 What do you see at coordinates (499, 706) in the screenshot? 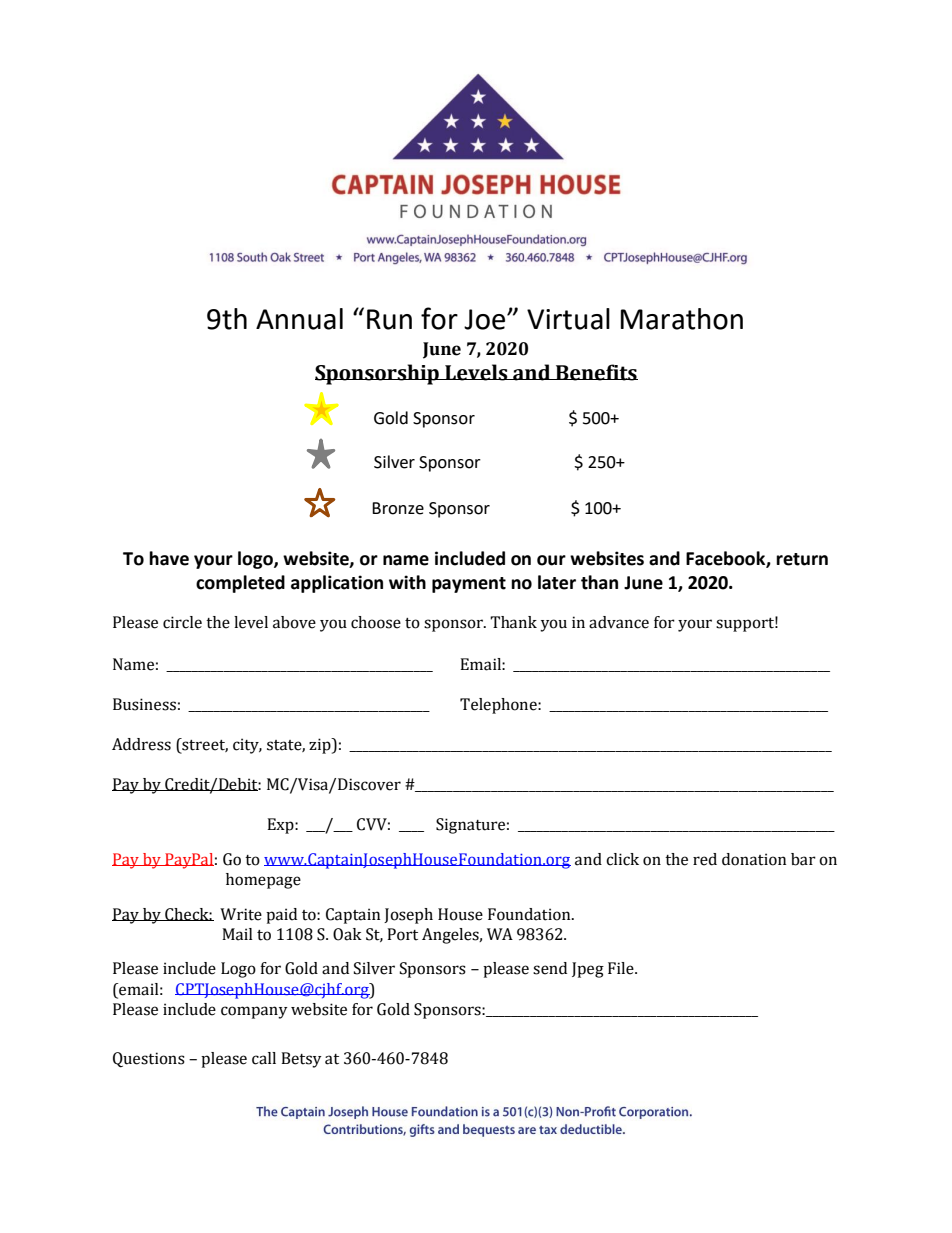
I see `Telephone` at bounding box center [499, 706].
